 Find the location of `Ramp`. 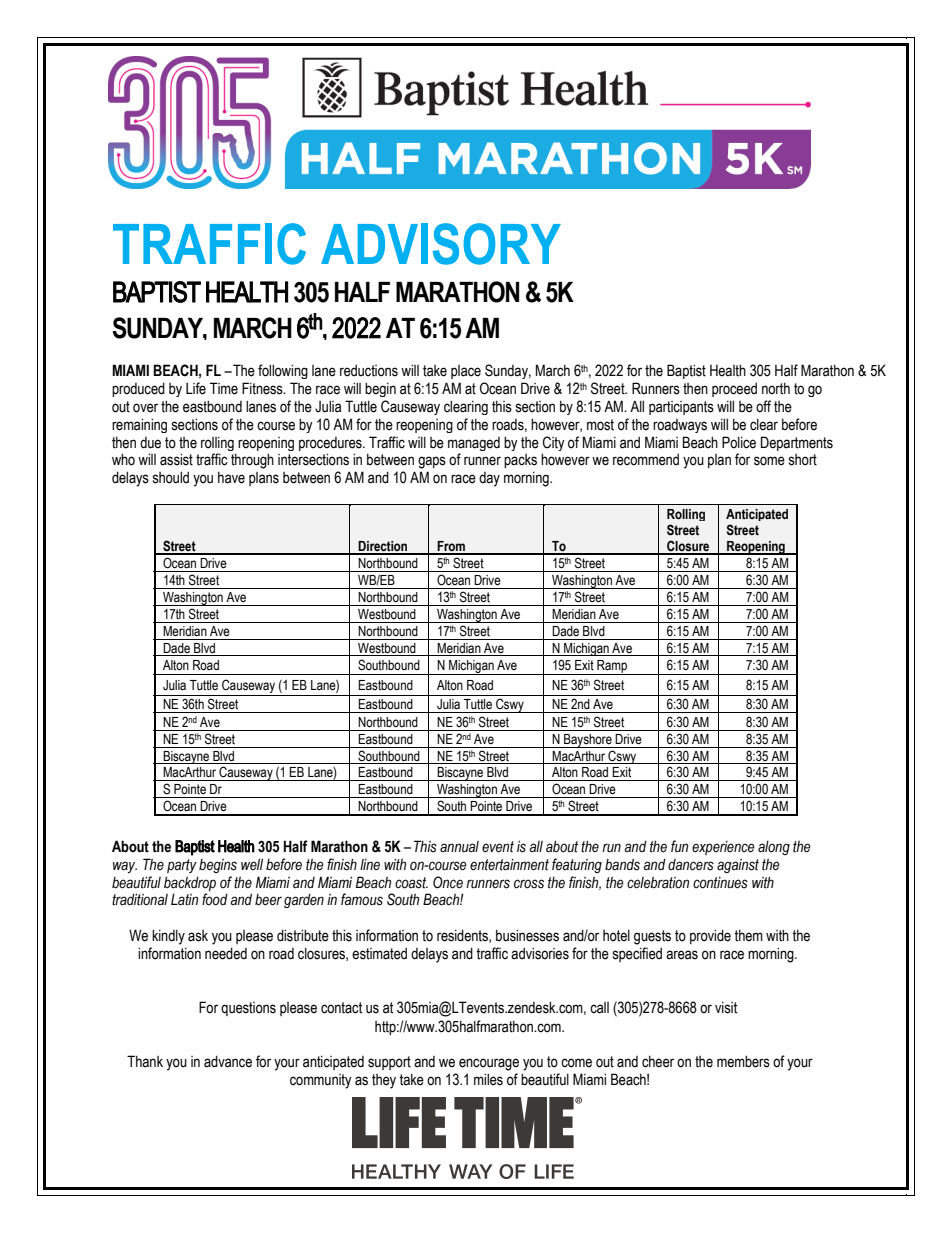

Ramp is located at coordinates (612, 667).
